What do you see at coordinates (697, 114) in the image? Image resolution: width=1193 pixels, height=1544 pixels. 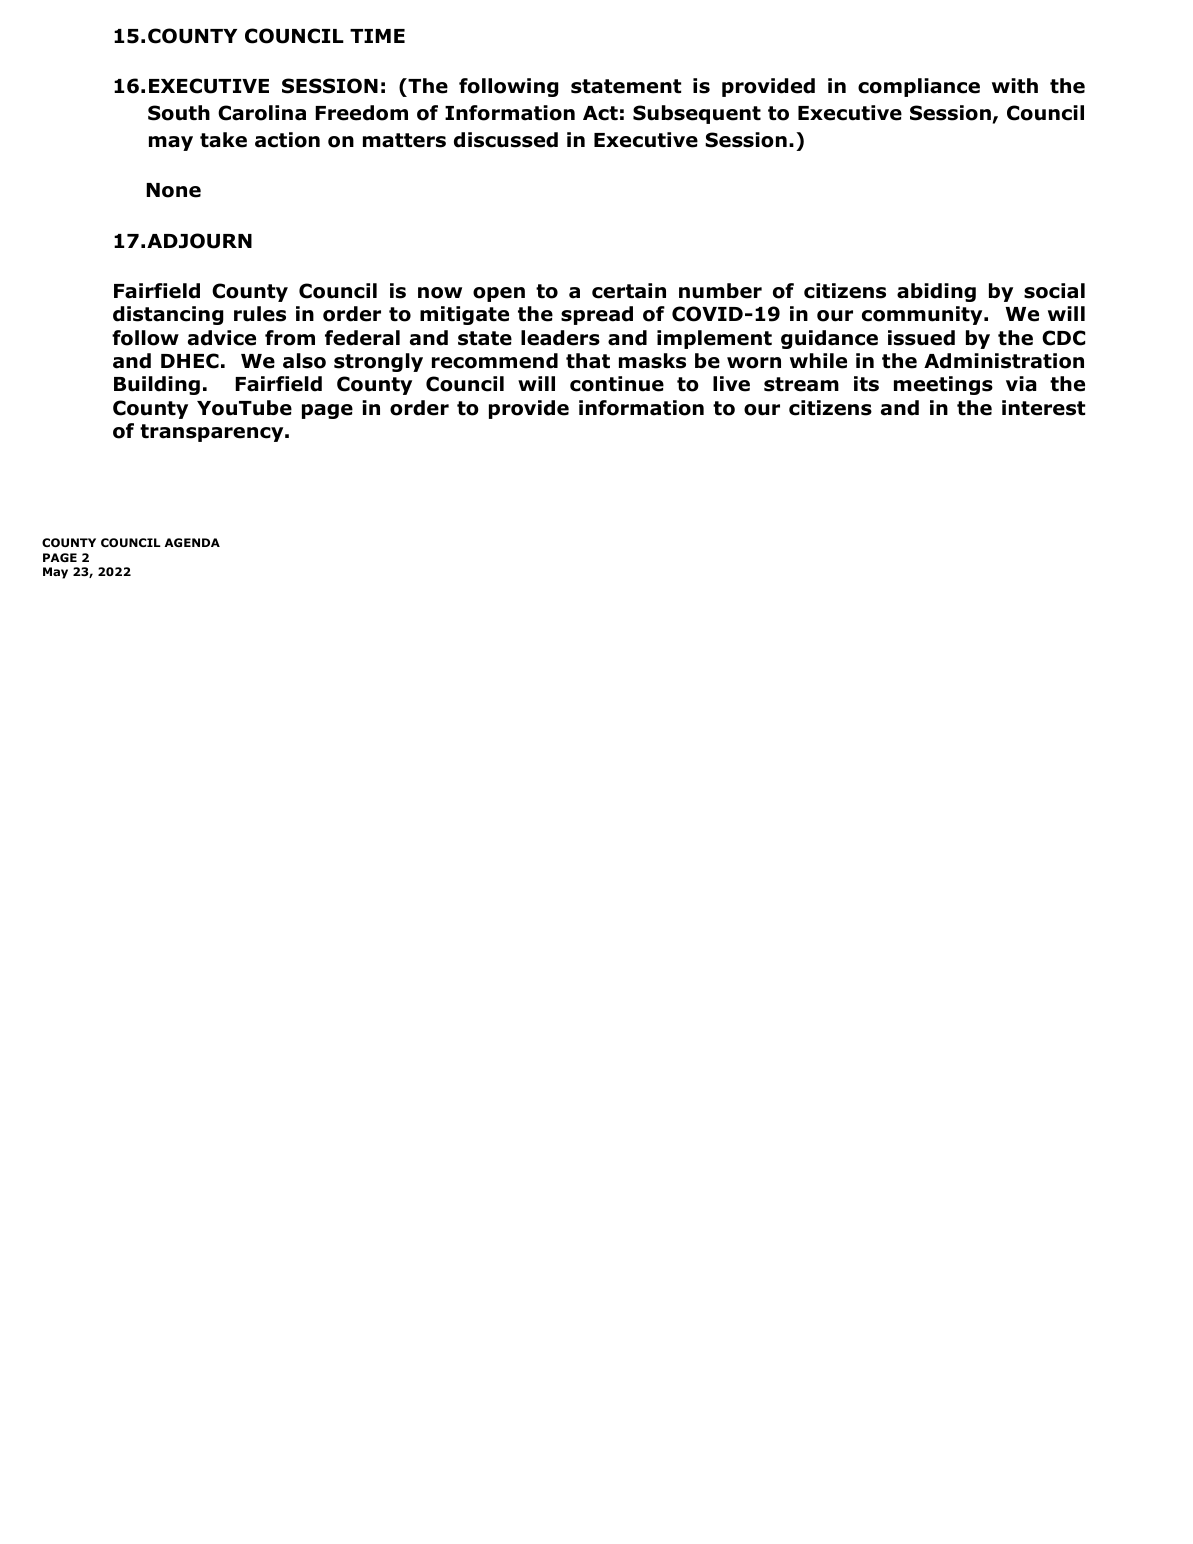 I see `Subsequent` at bounding box center [697, 114].
